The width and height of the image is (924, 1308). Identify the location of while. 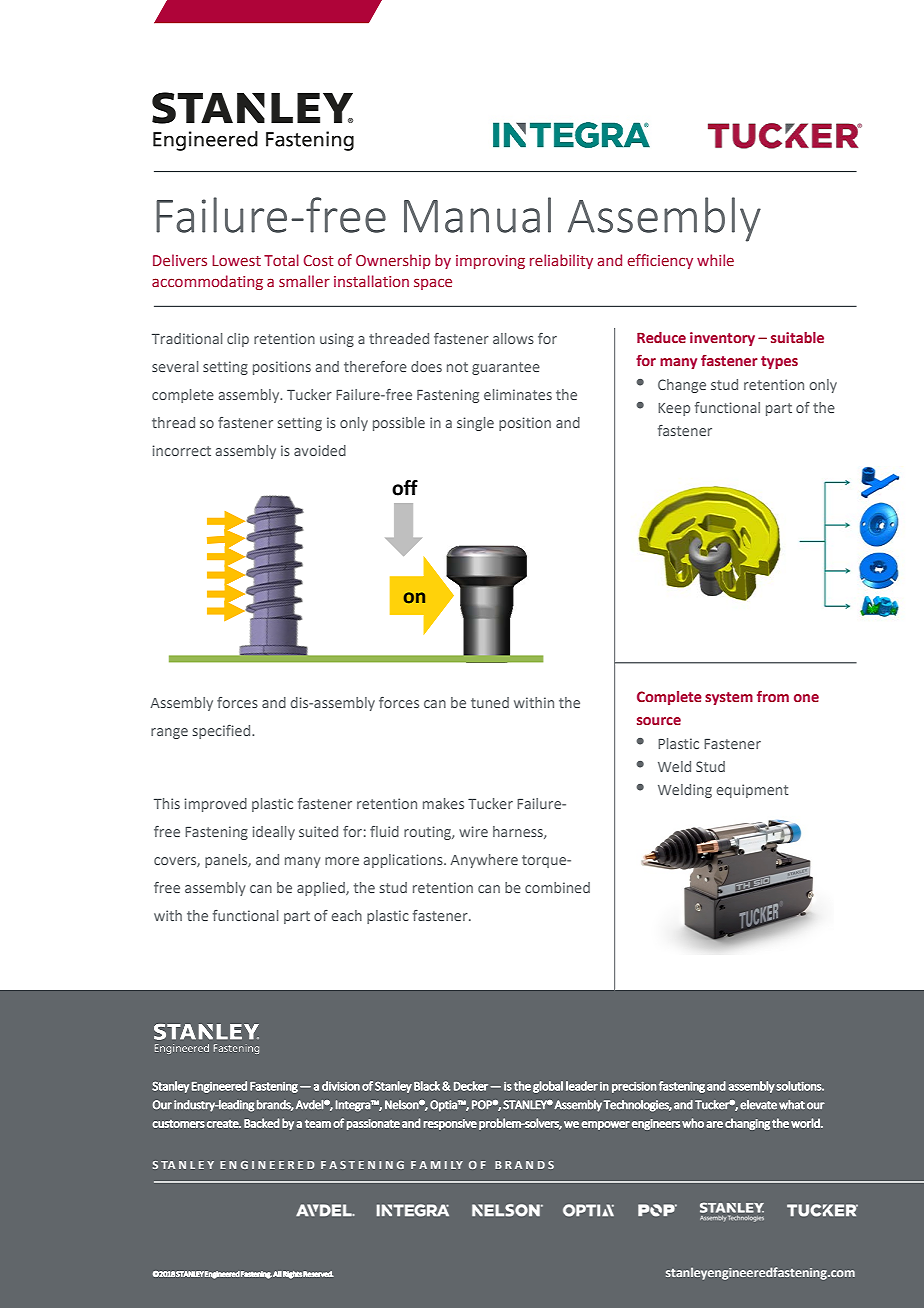
(715, 260).
